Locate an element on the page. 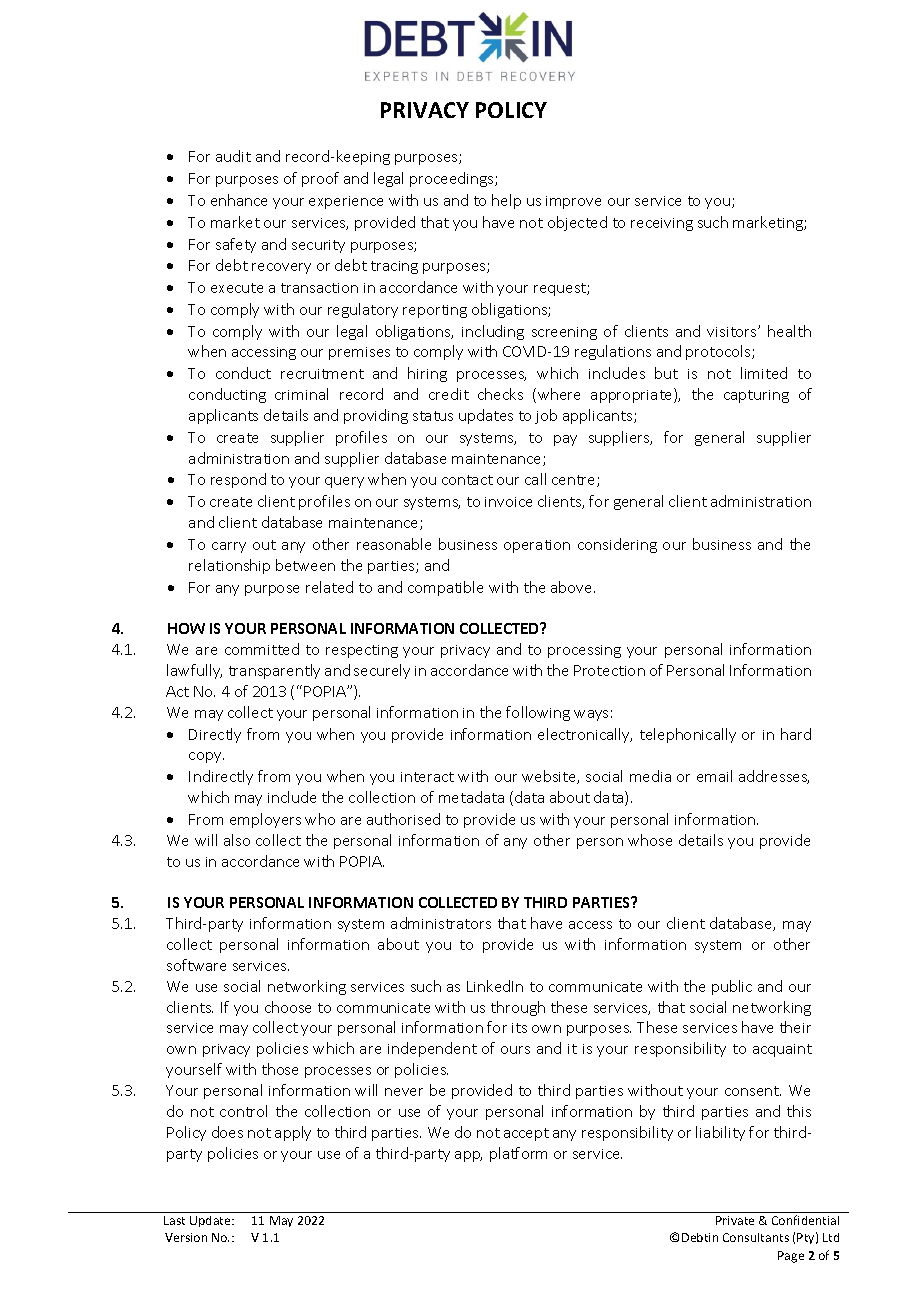  public is located at coordinates (732, 987).
